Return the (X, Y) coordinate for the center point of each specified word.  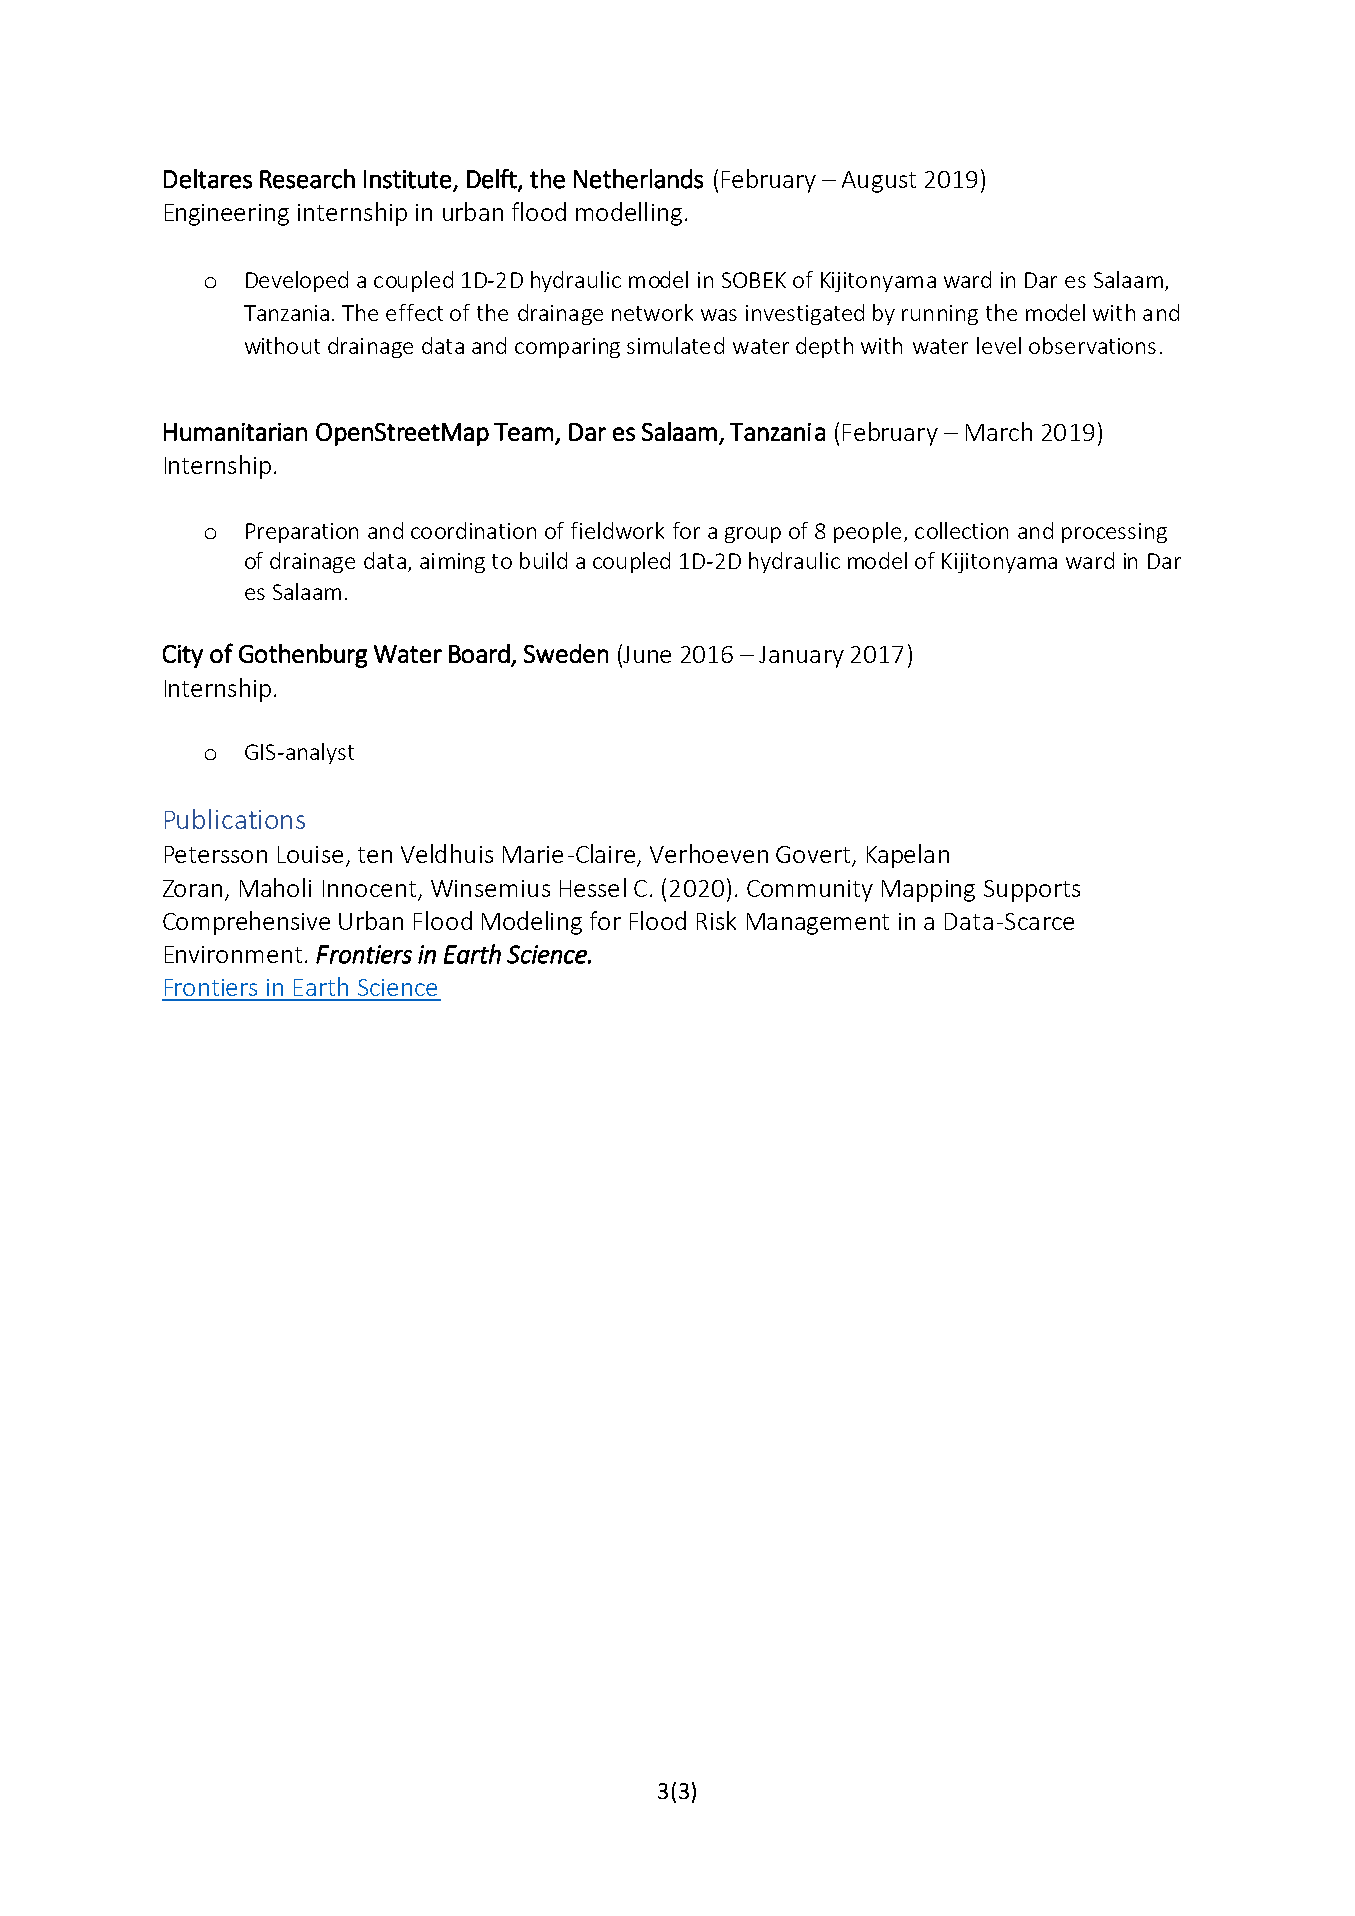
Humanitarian (235, 432)
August (879, 182)
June (647, 654)
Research (307, 179)
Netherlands (638, 179)
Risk (716, 920)
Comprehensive (246, 923)
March (999, 431)
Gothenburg (303, 656)
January (801, 657)
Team (523, 432)
